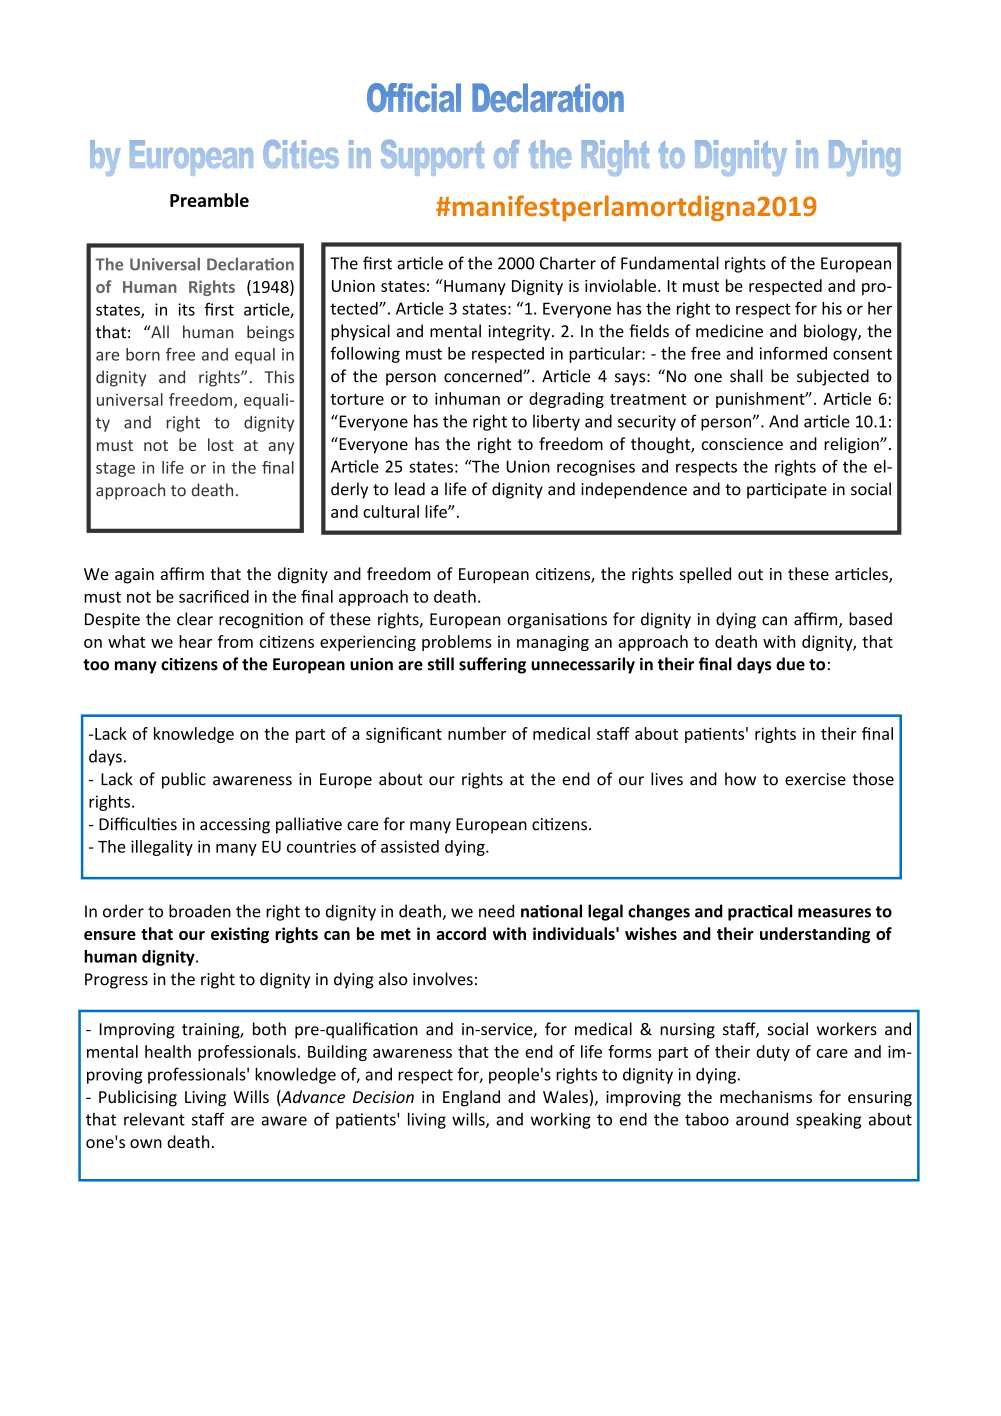 This screenshot has width=1001, height=1416. What do you see at coordinates (760, 912) in the screenshot?
I see `practical` at bounding box center [760, 912].
